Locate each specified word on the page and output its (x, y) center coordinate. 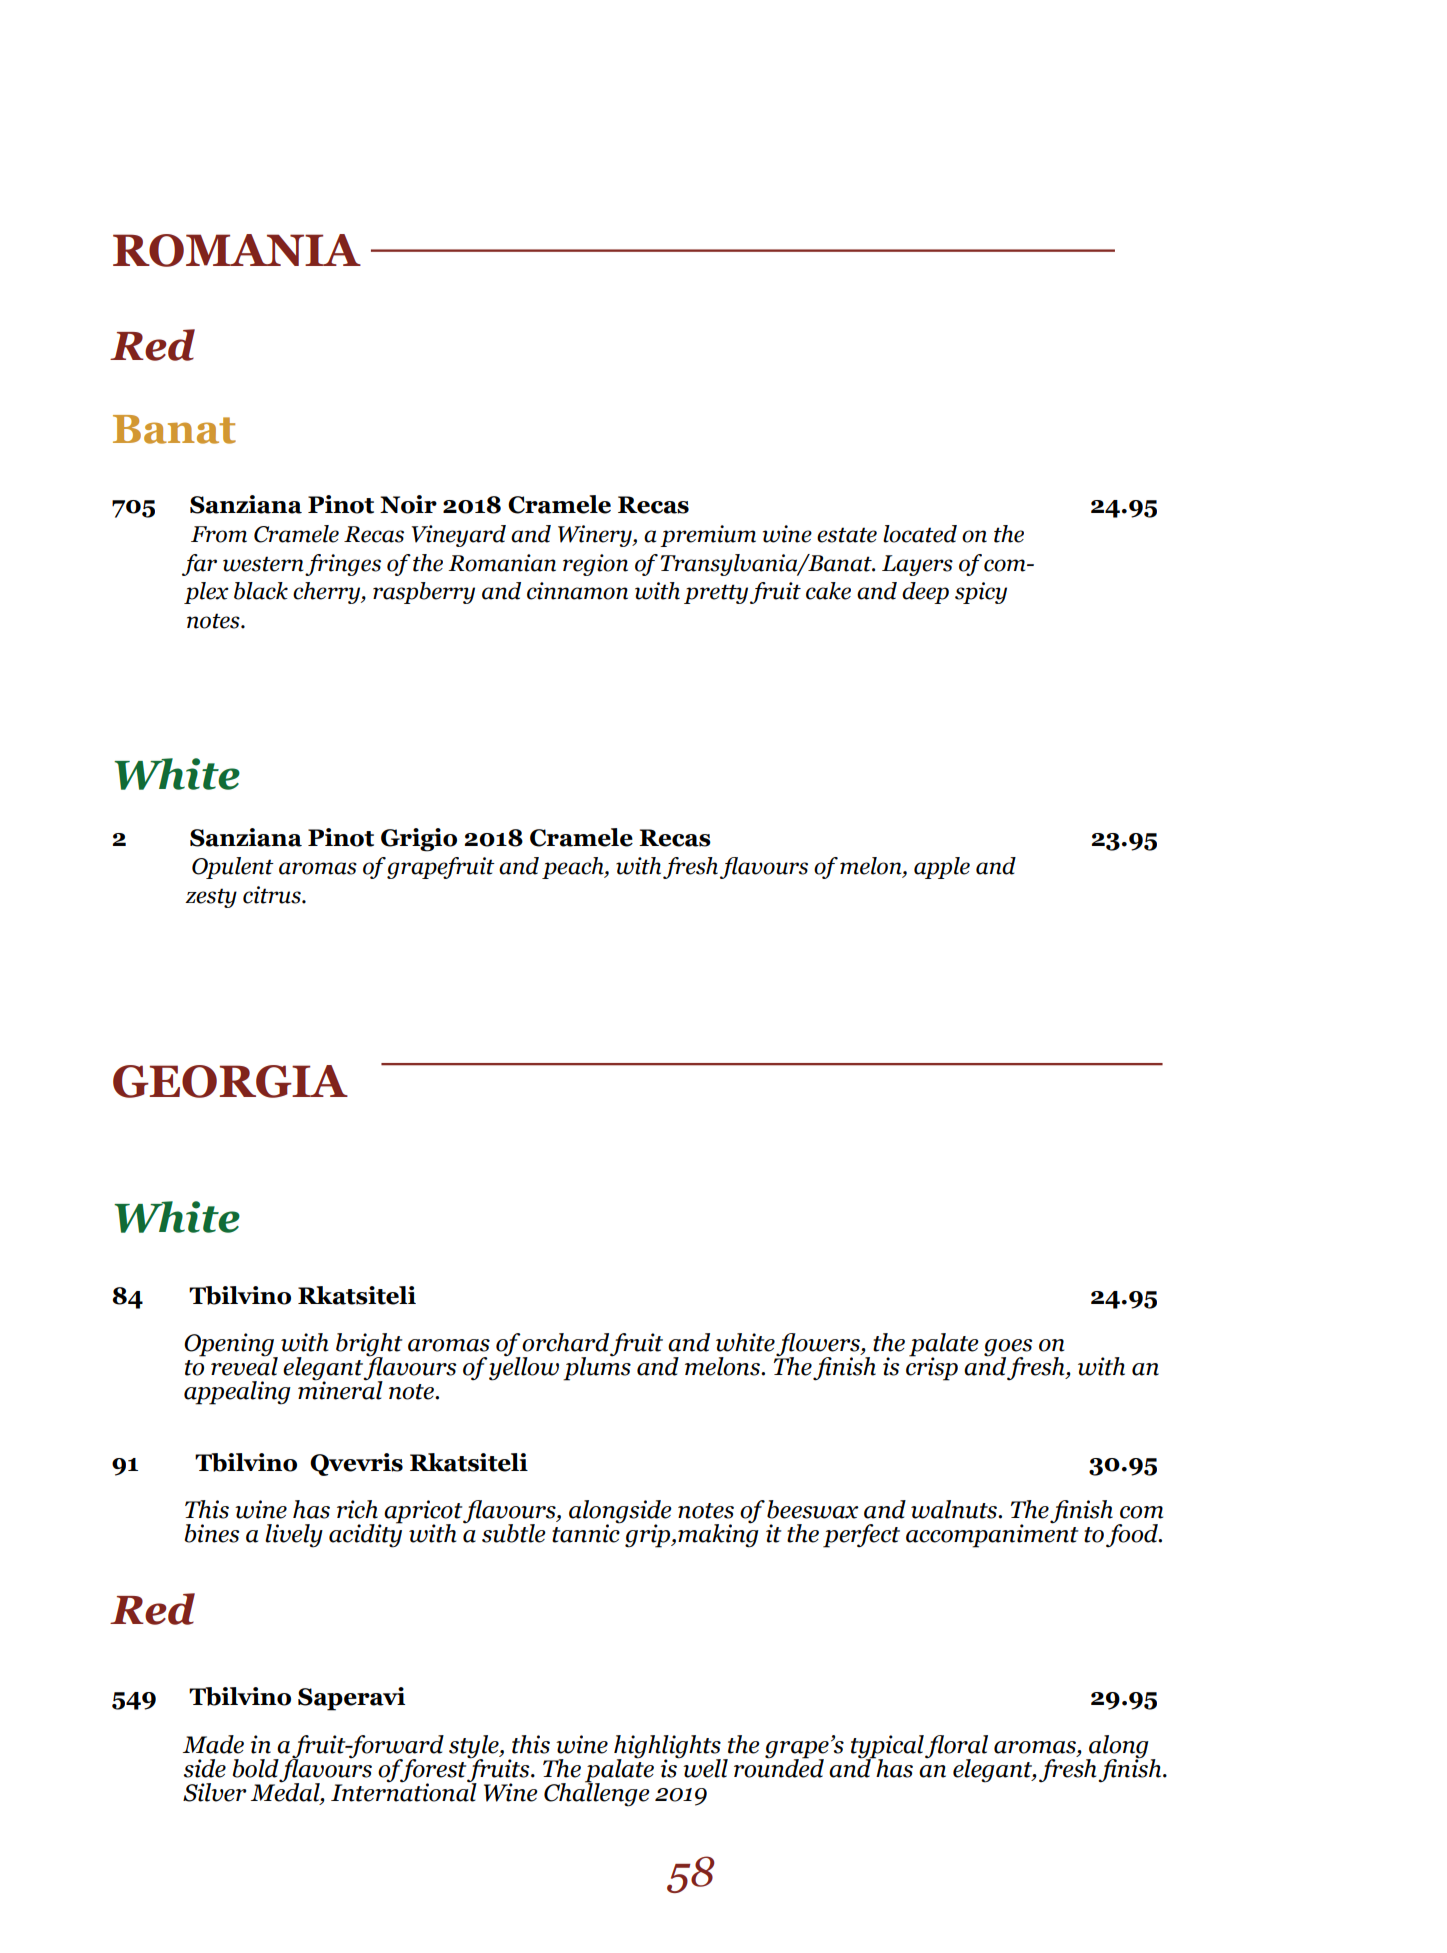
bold (255, 1768)
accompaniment (992, 1535)
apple (942, 868)
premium (708, 536)
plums (597, 1367)
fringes (343, 565)
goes (1008, 1349)
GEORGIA (230, 1081)
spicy (981, 593)
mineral (340, 1389)
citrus (273, 895)
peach (574, 868)
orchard (565, 1342)
